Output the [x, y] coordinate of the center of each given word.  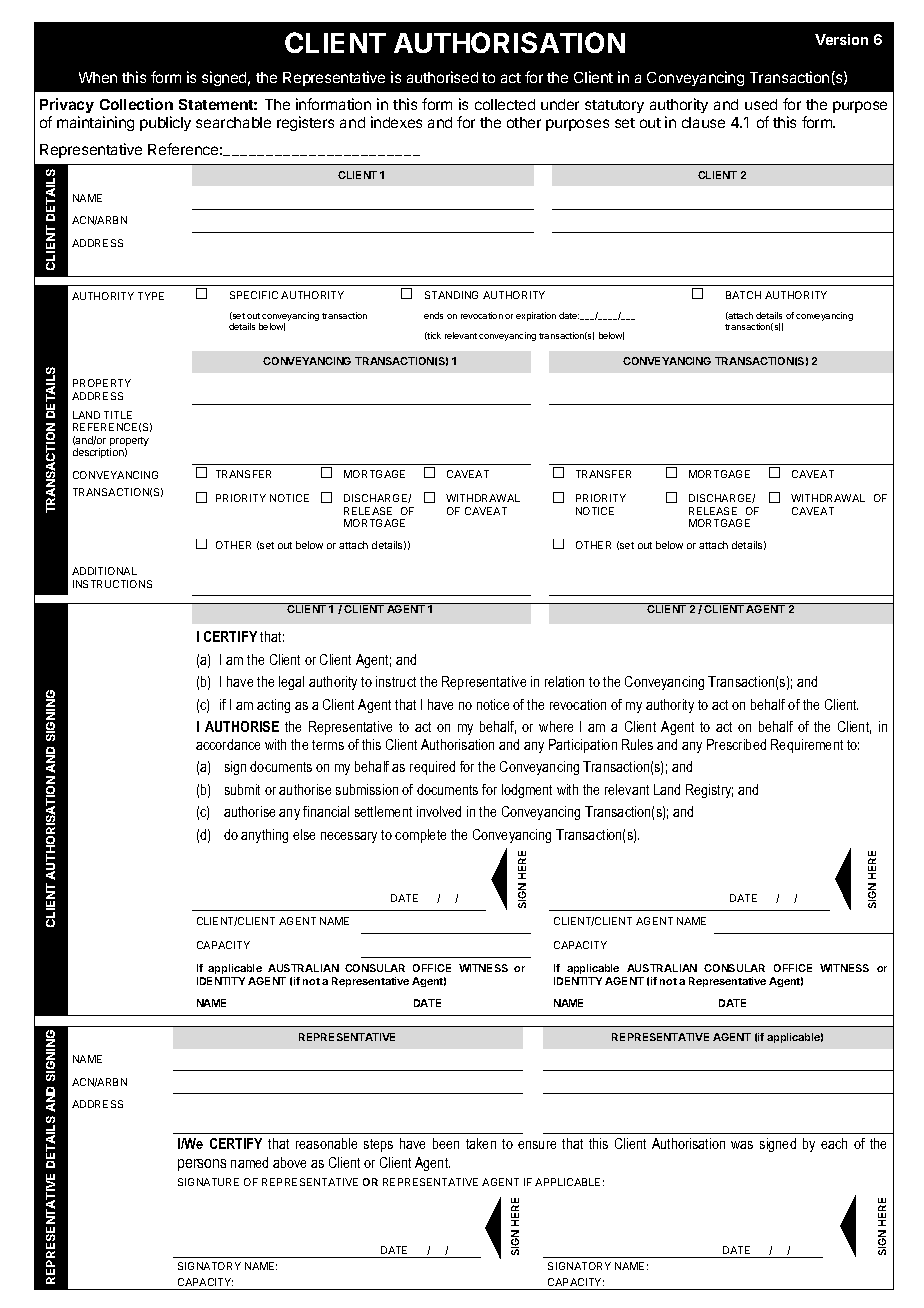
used [761, 104]
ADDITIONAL [104, 571]
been [446, 1143]
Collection [136, 104]
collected [505, 104]
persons [202, 1165]
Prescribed [736, 744]
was [742, 1145]
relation [564, 681]
